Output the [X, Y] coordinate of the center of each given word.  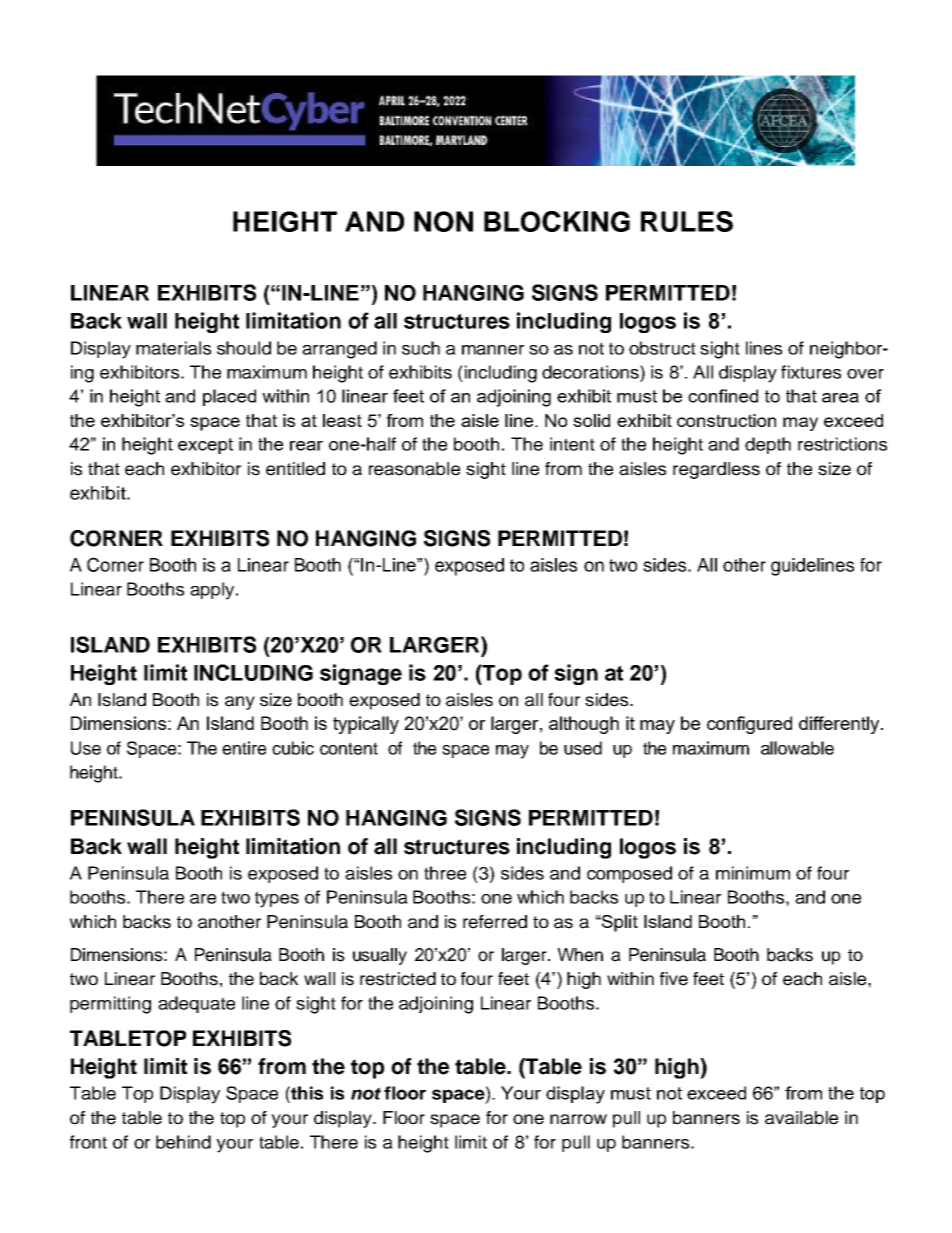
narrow [578, 1119]
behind [183, 1142]
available [801, 1118]
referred [495, 922]
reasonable [414, 469]
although [584, 725]
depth [768, 445]
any [240, 703]
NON [443, 221]
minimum [753, 873]
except [205, 446]
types [277, 899]
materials [173, 348]
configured [749, 725]
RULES [687, 221]
